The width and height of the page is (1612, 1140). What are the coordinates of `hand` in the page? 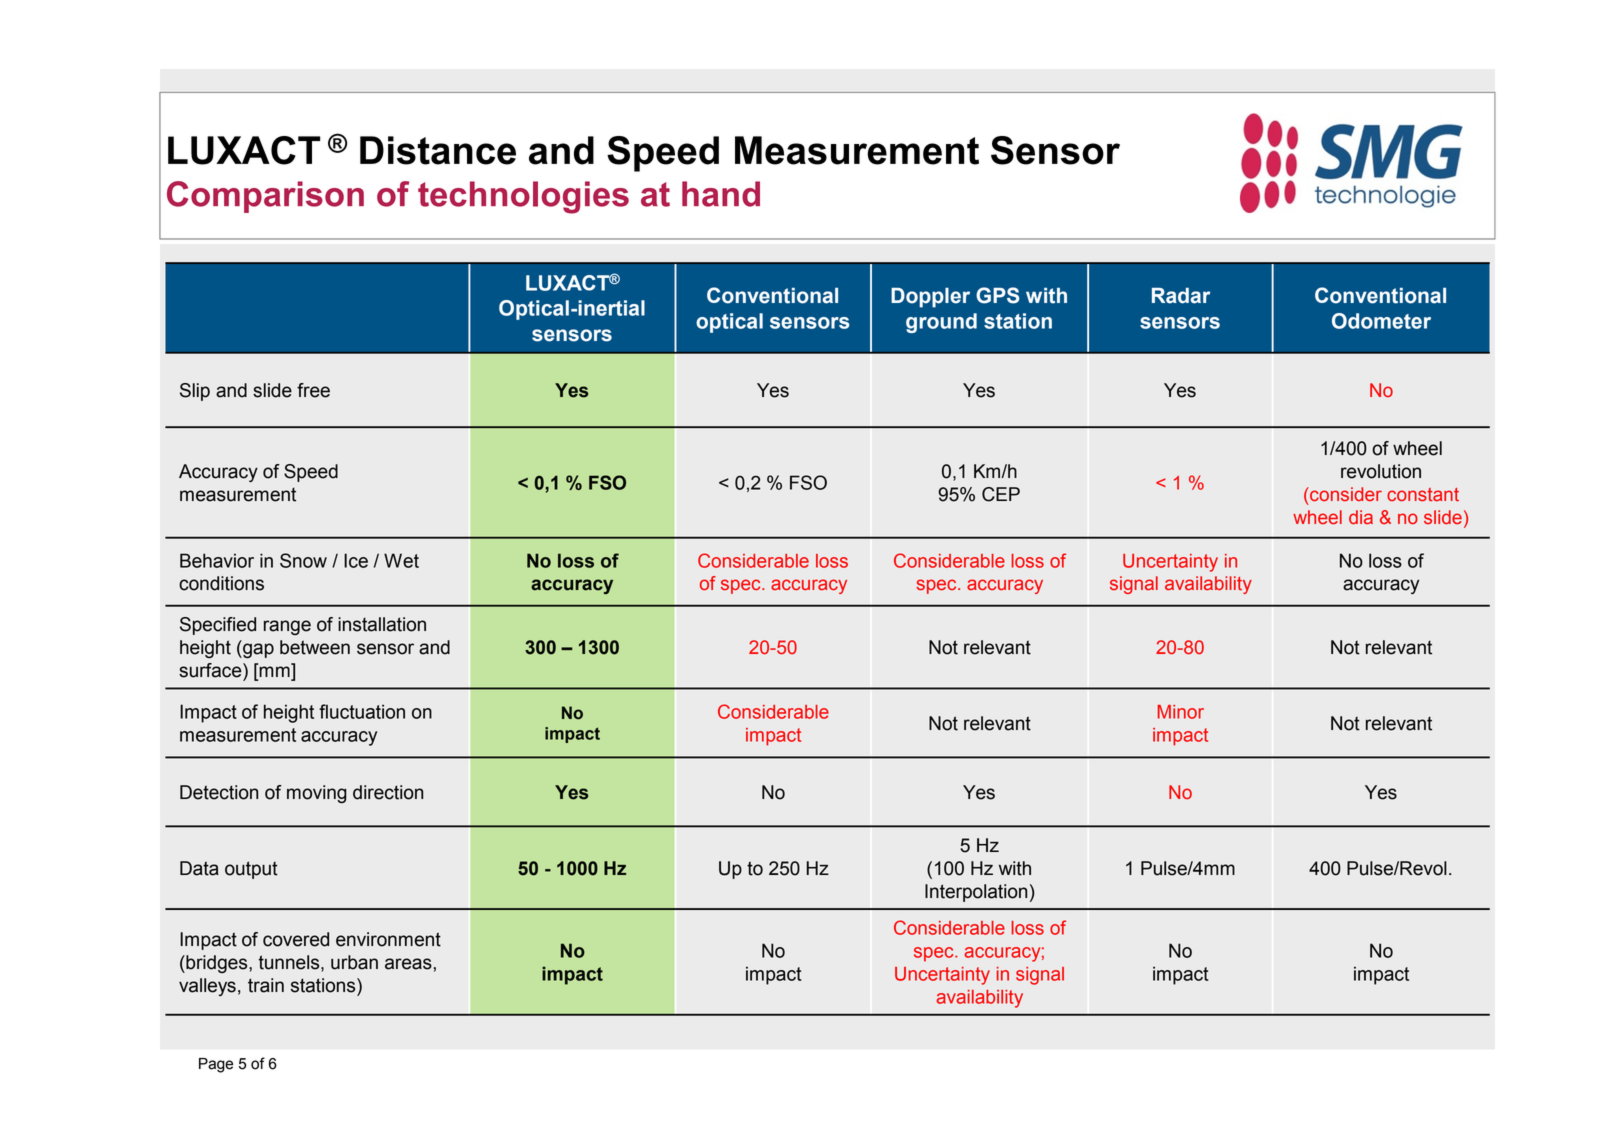 It's located at (721, 194).
